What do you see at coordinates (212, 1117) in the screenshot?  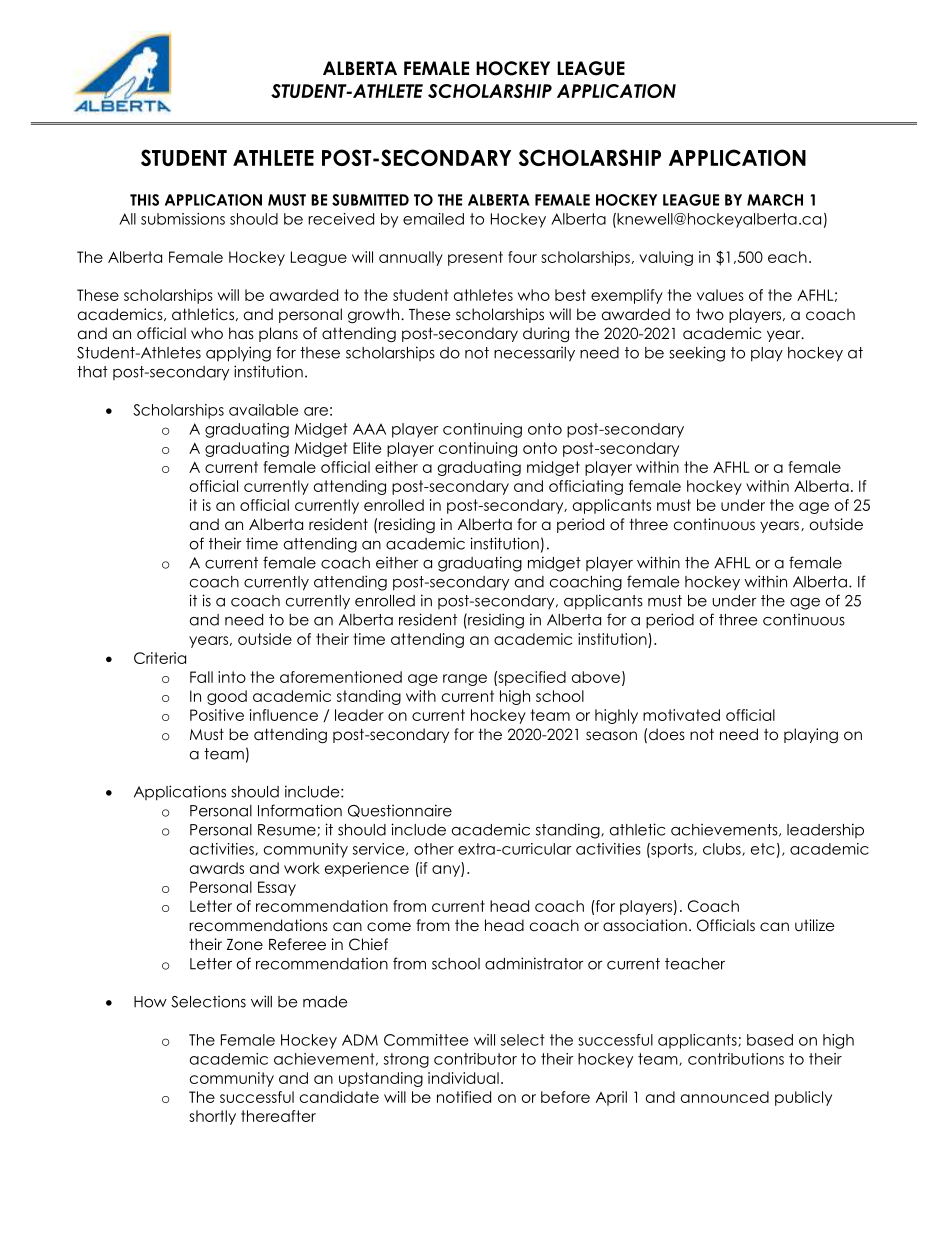 I see `shortly` at bounding box center [212, 1117].
